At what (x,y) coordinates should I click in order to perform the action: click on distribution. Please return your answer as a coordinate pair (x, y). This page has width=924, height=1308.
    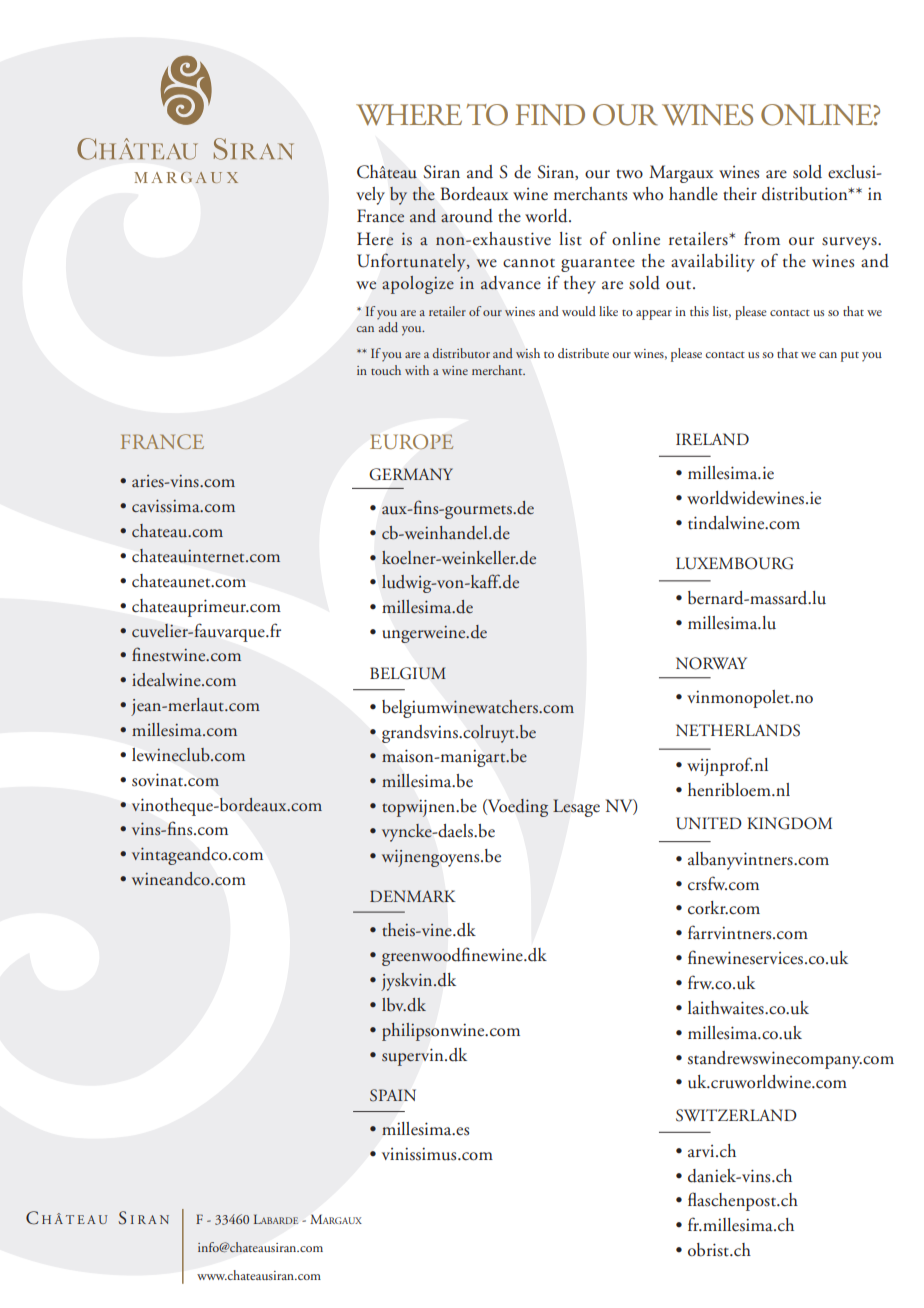
    Looking at the image, I should click on (806, 194).
